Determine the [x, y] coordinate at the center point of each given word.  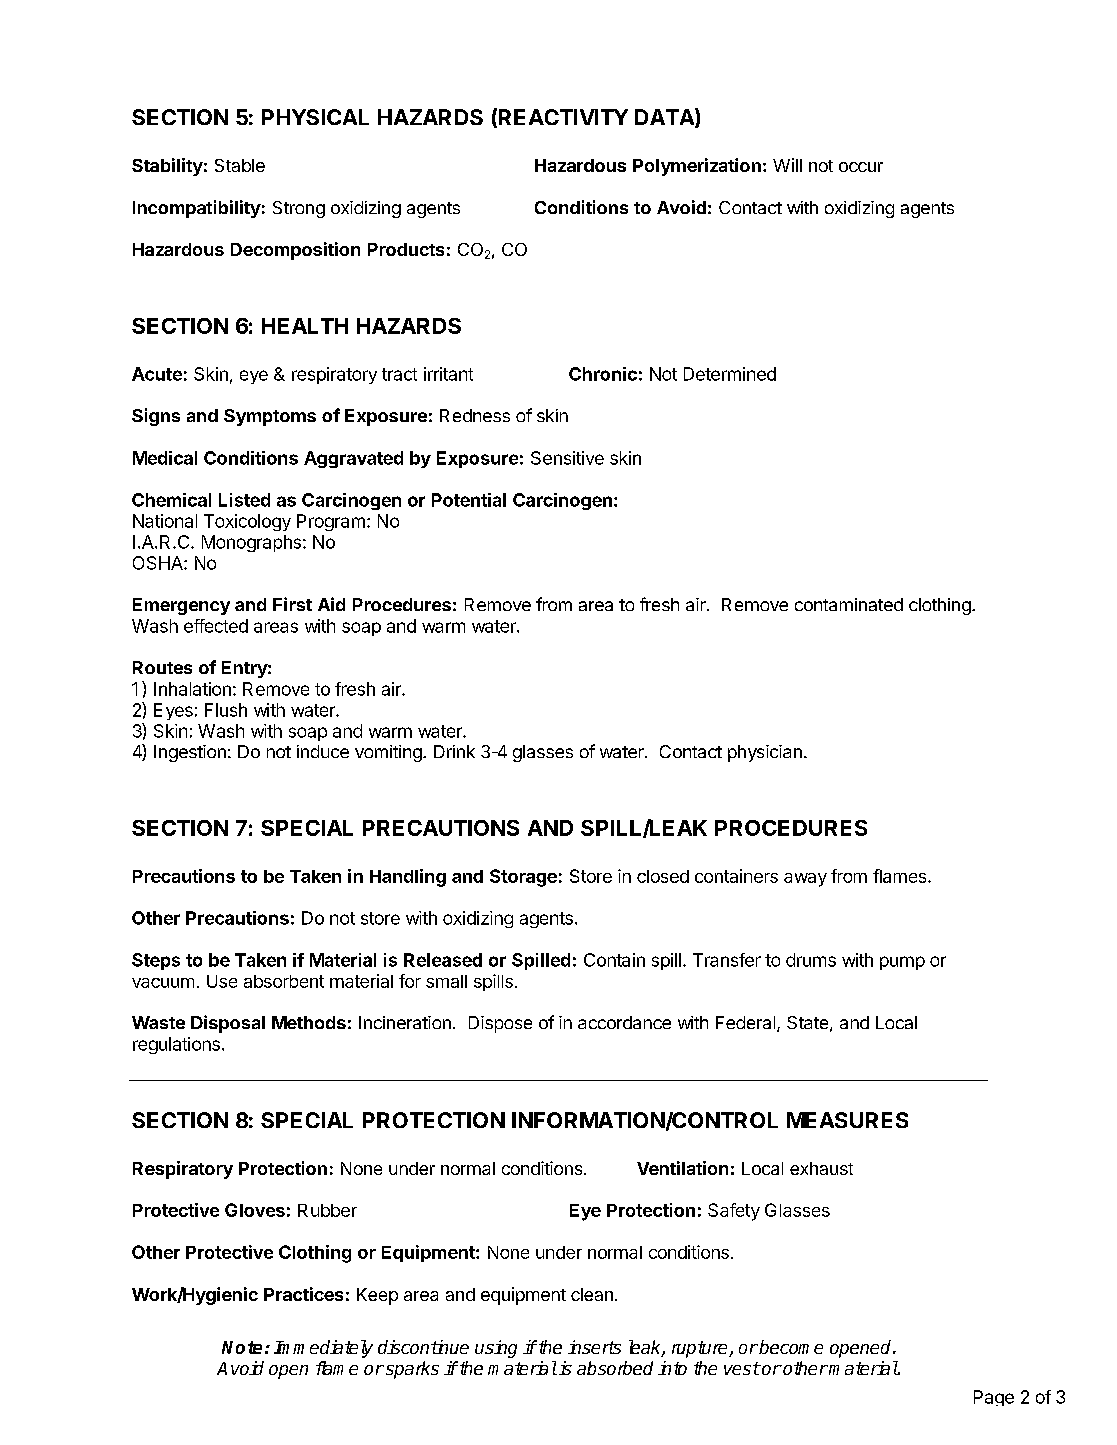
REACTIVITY [563, 117]
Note [242, 1347]
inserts [594, 1347]
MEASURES [847, 1120]
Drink [454, 751]
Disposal [228, 1024]
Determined [730, 374]
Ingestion [190, 753]
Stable [240, 165]
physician [765, 753]
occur [861, 167]
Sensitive [567, 458]
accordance [624, 1022]
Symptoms [270, 417]
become [790, 1347]
